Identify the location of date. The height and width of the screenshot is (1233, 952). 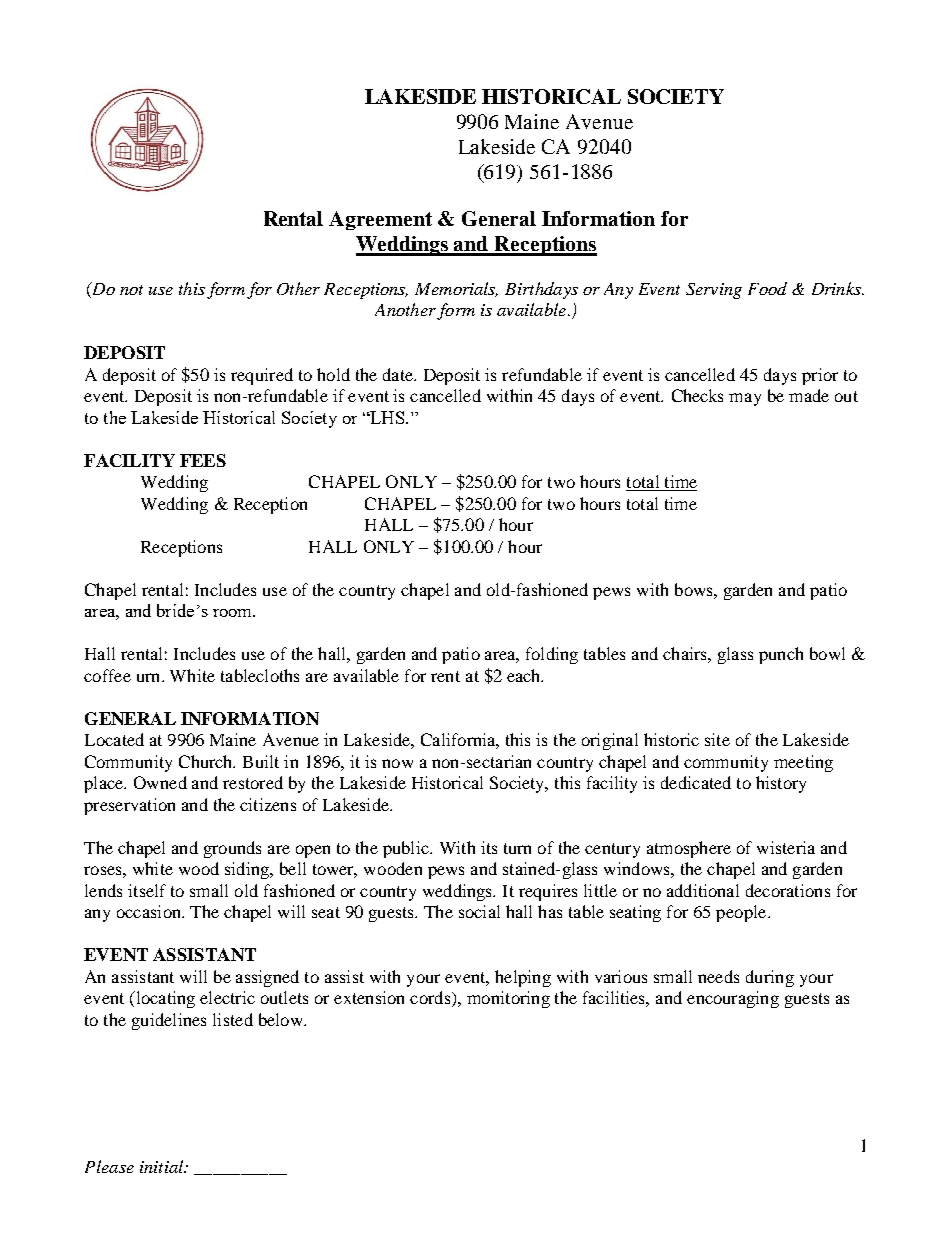
(399, 374).
